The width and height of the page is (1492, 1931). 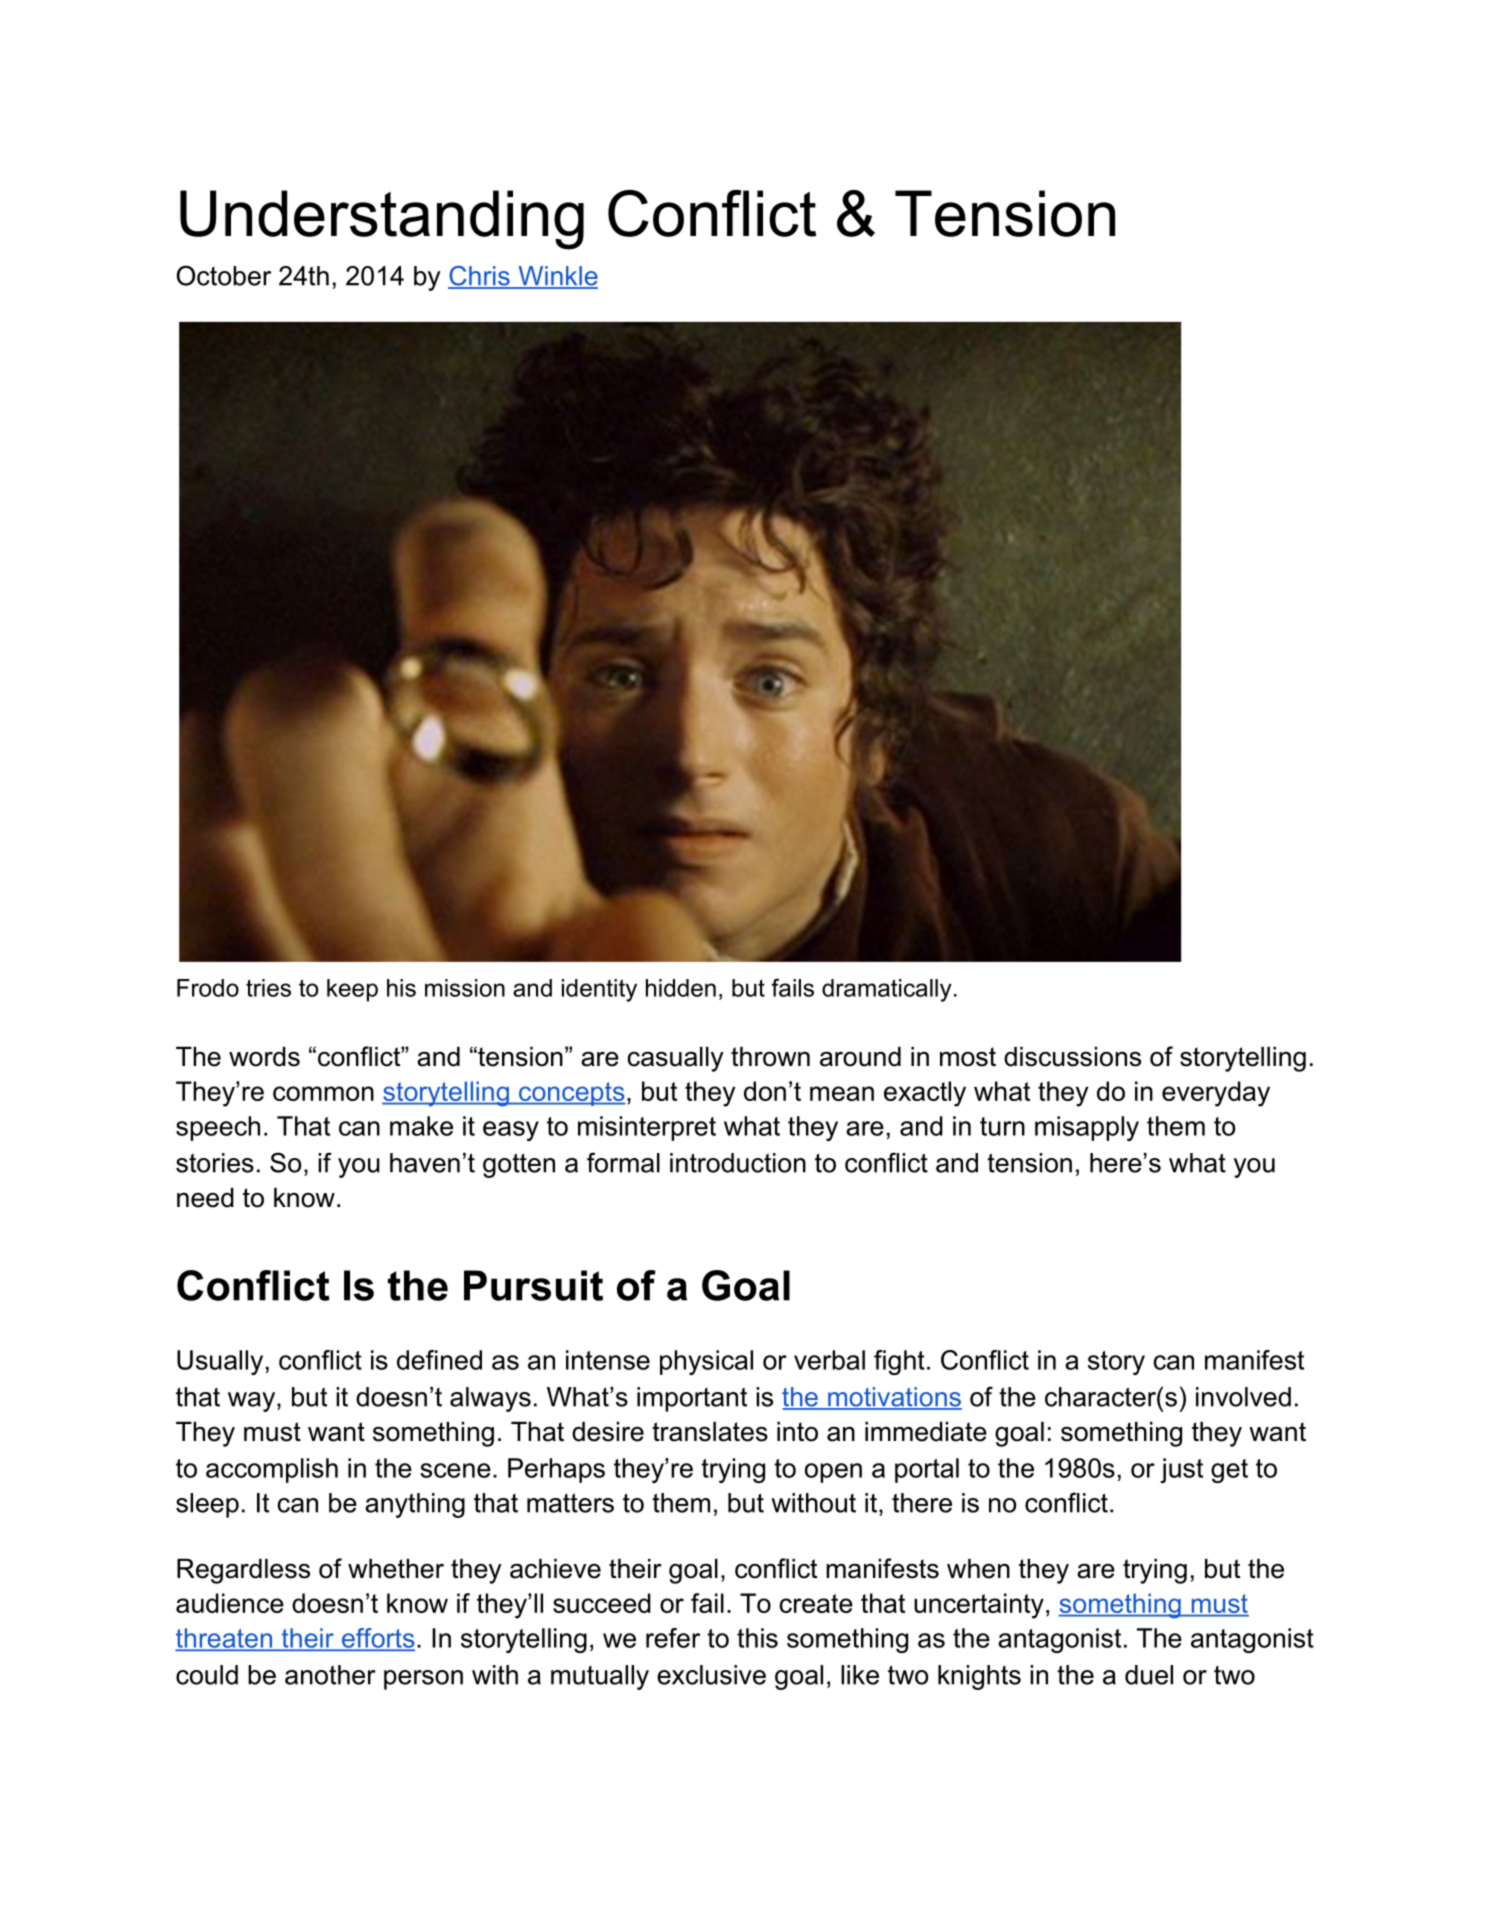 I want to click on Chris, so click(x=480, y=277).
